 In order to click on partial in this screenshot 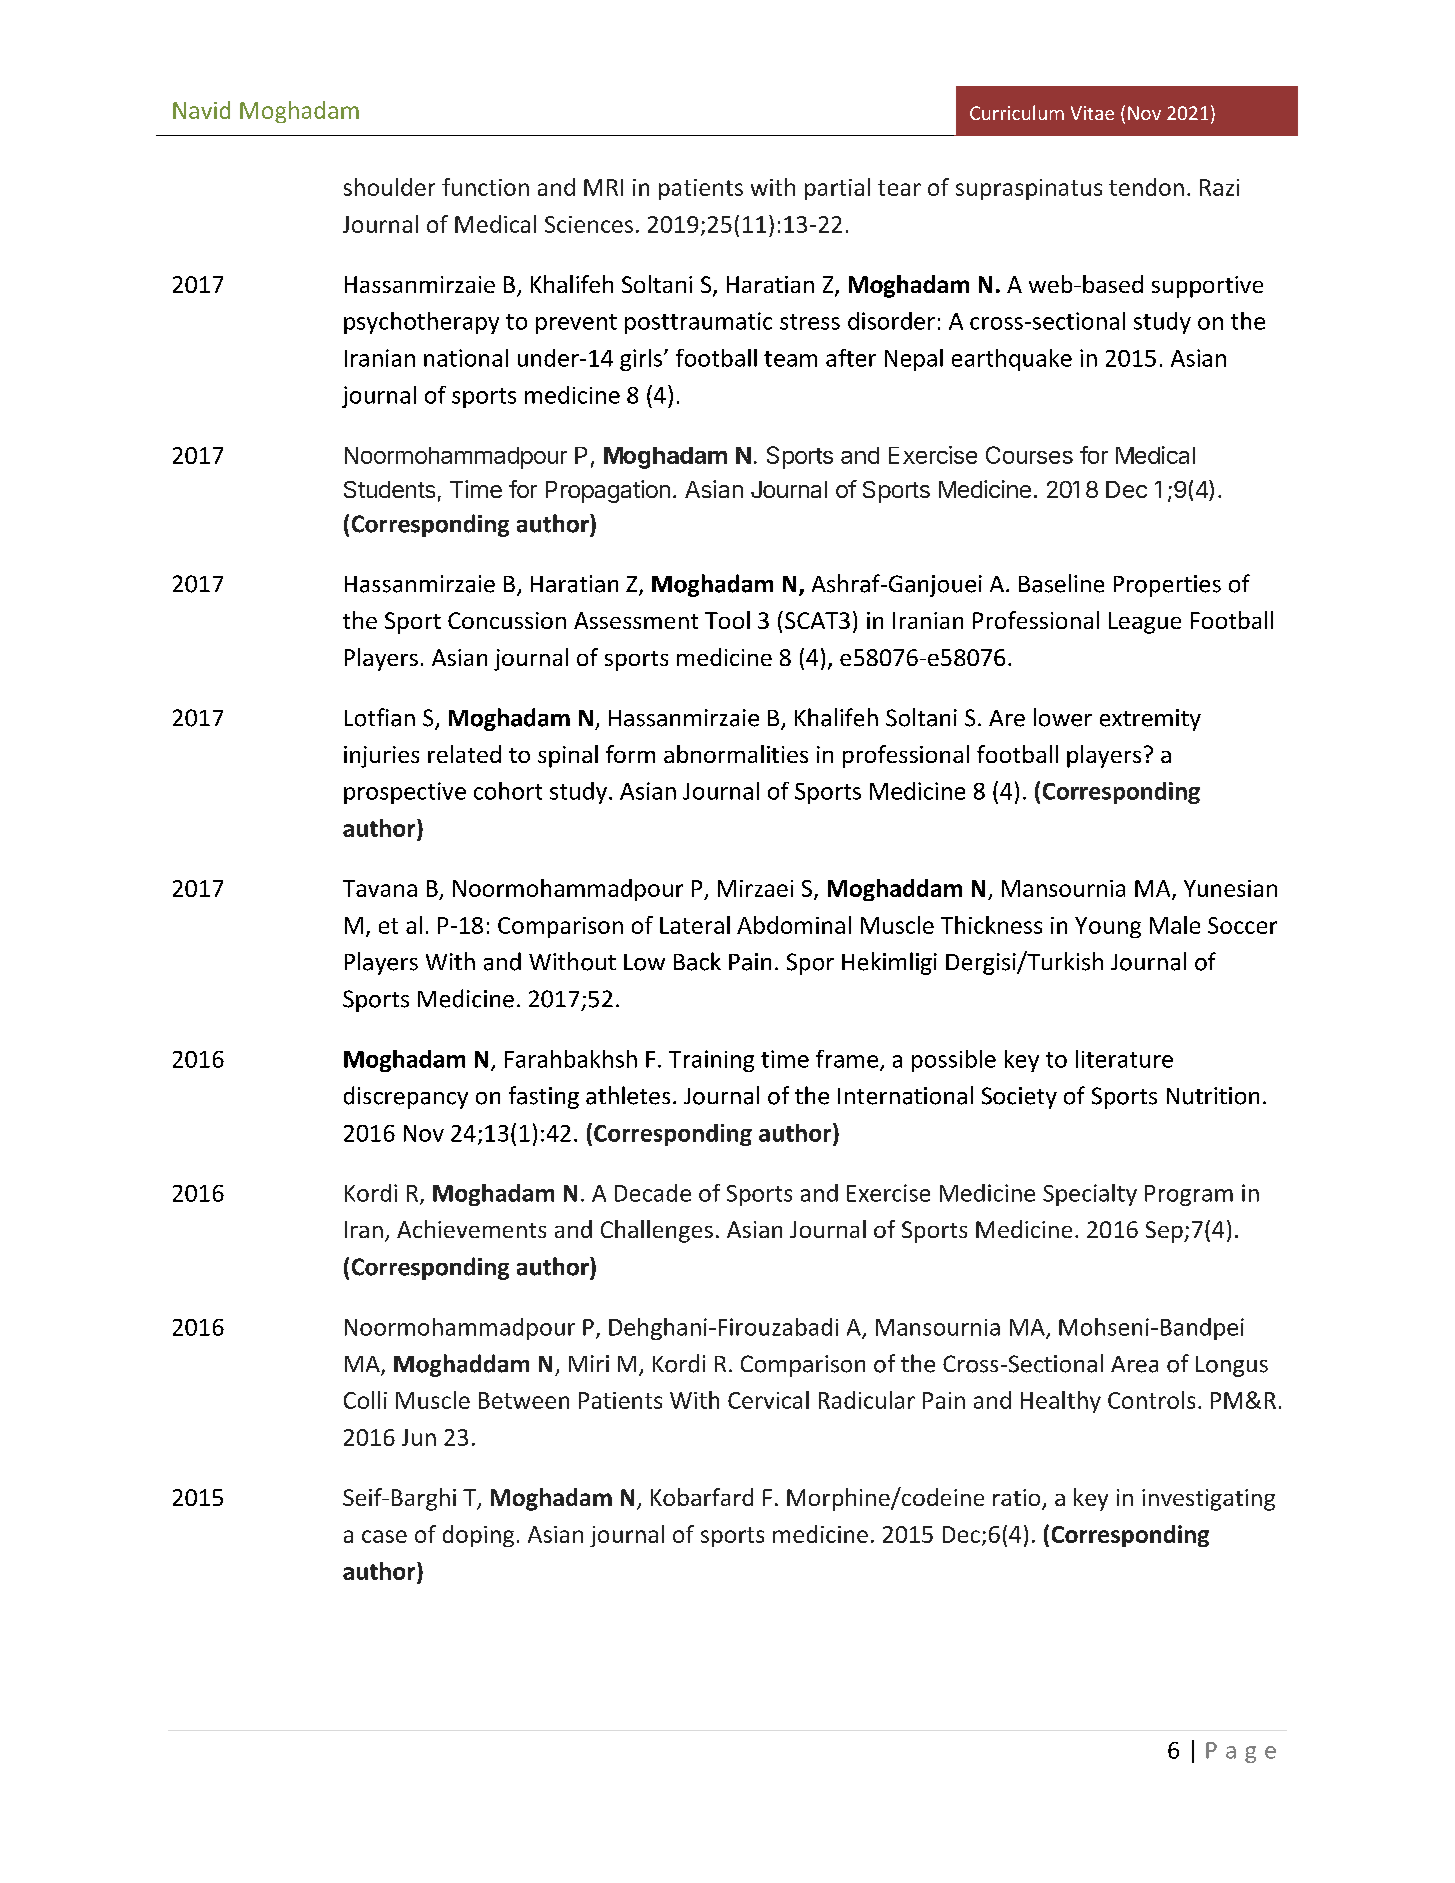, I will do `click(837, 189)`.
